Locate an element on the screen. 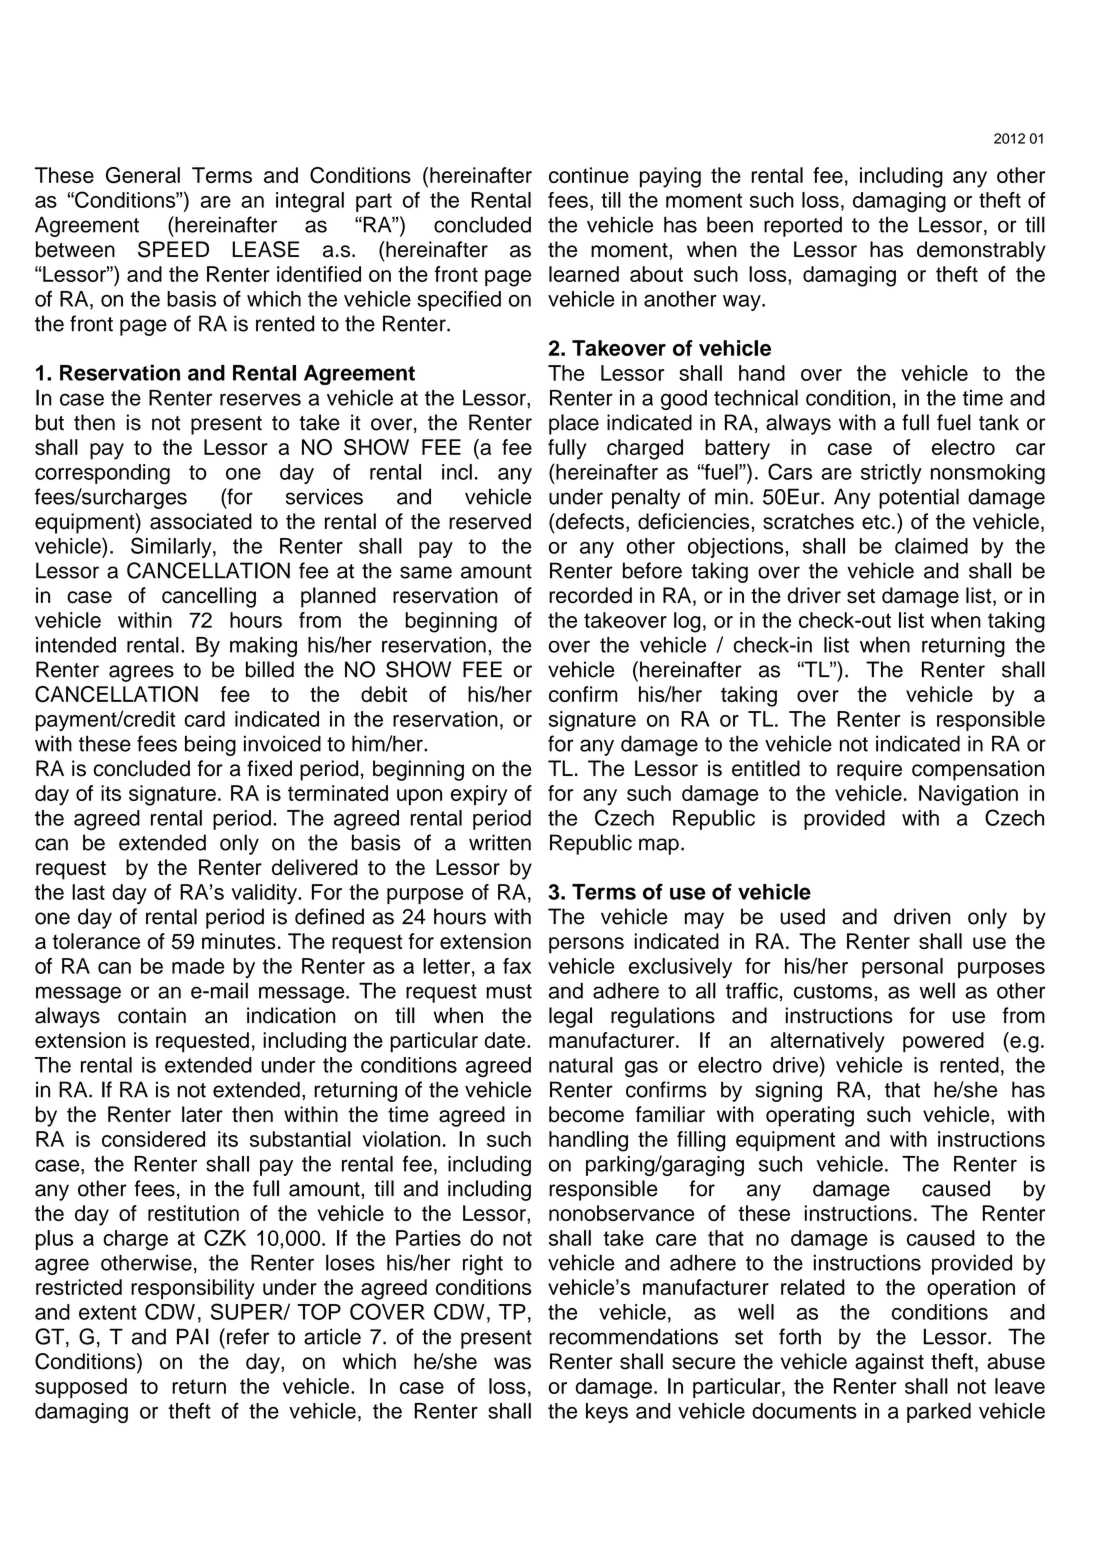  continue is located at coordinates (589, 175).
